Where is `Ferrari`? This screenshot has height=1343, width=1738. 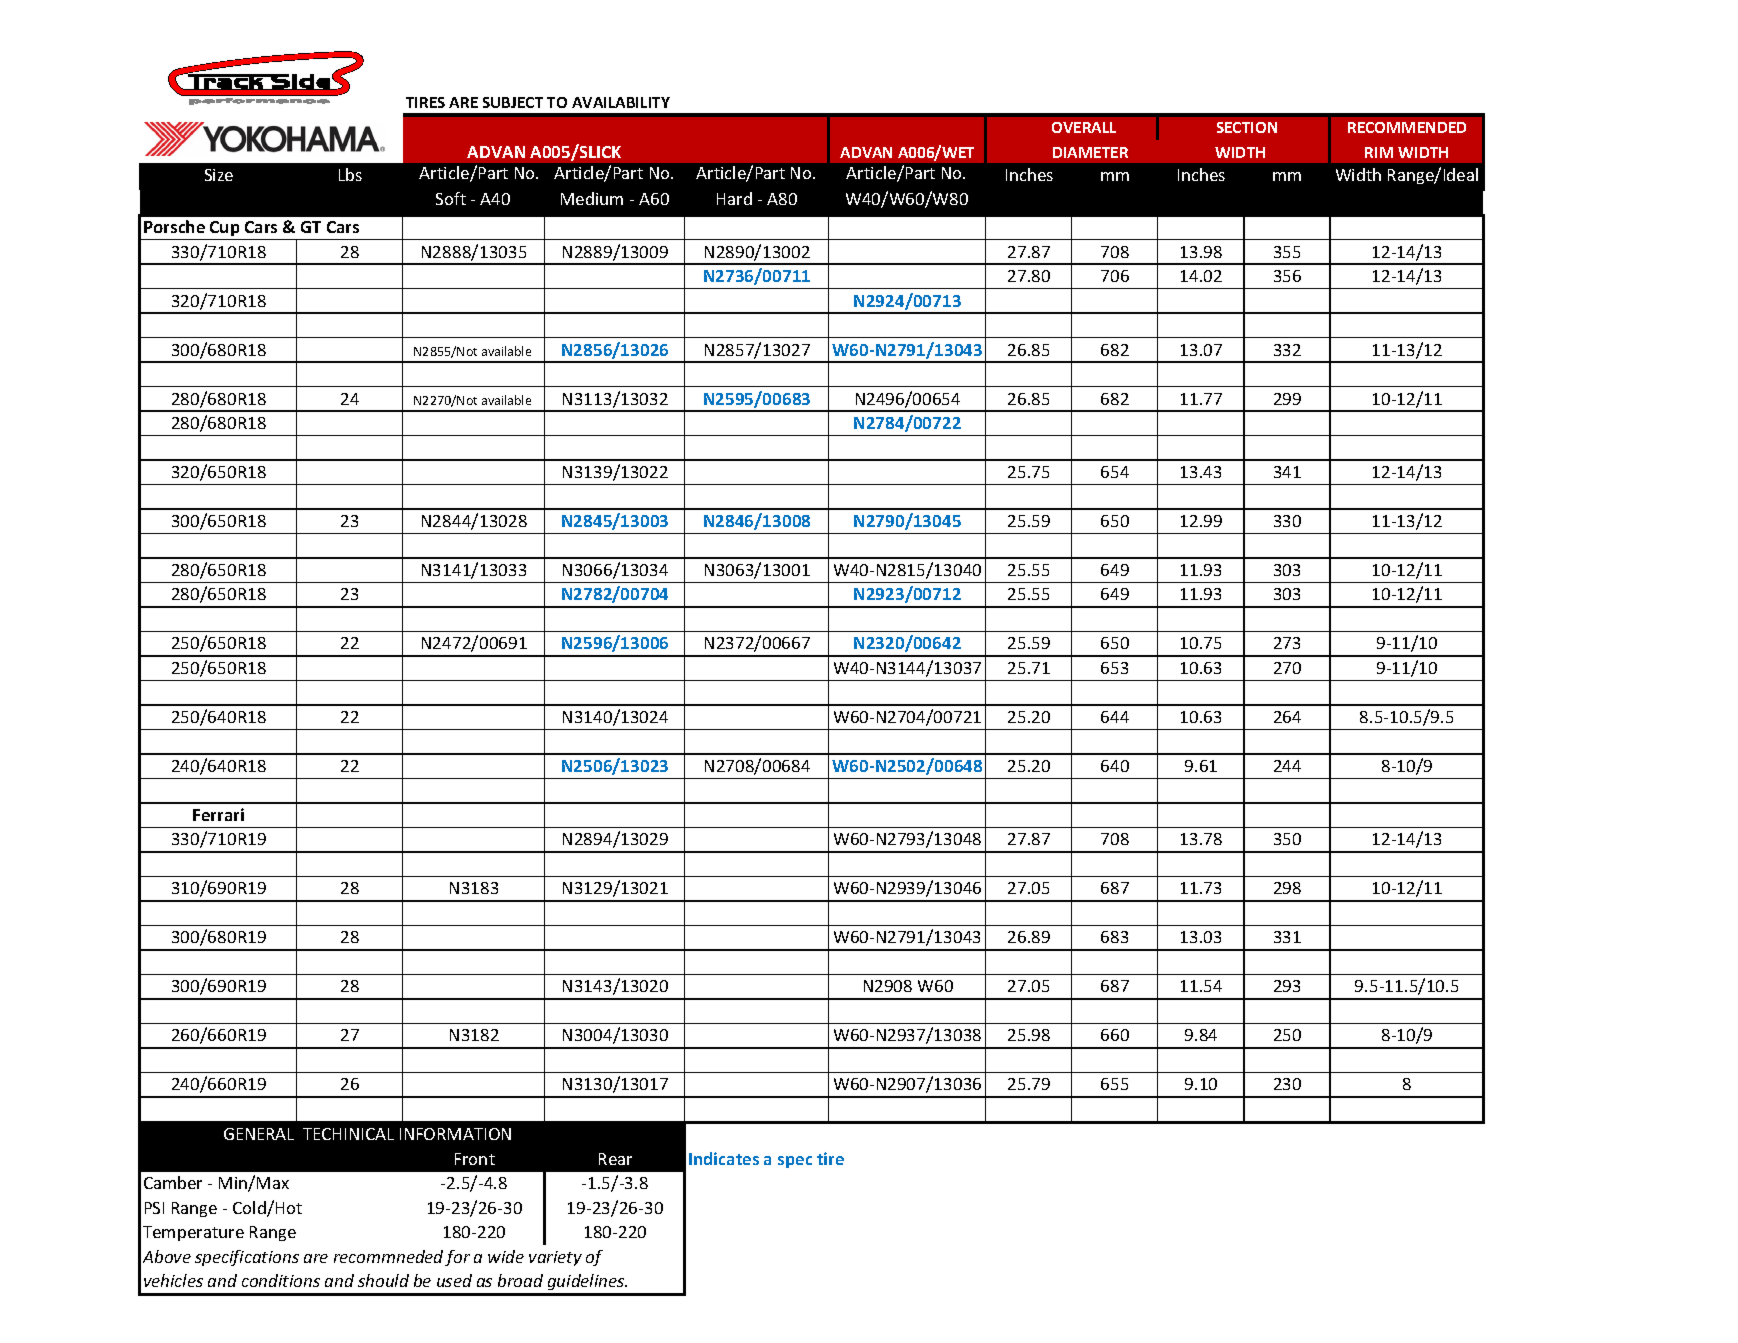
Ferrari is located at coordinates (218, 814).
